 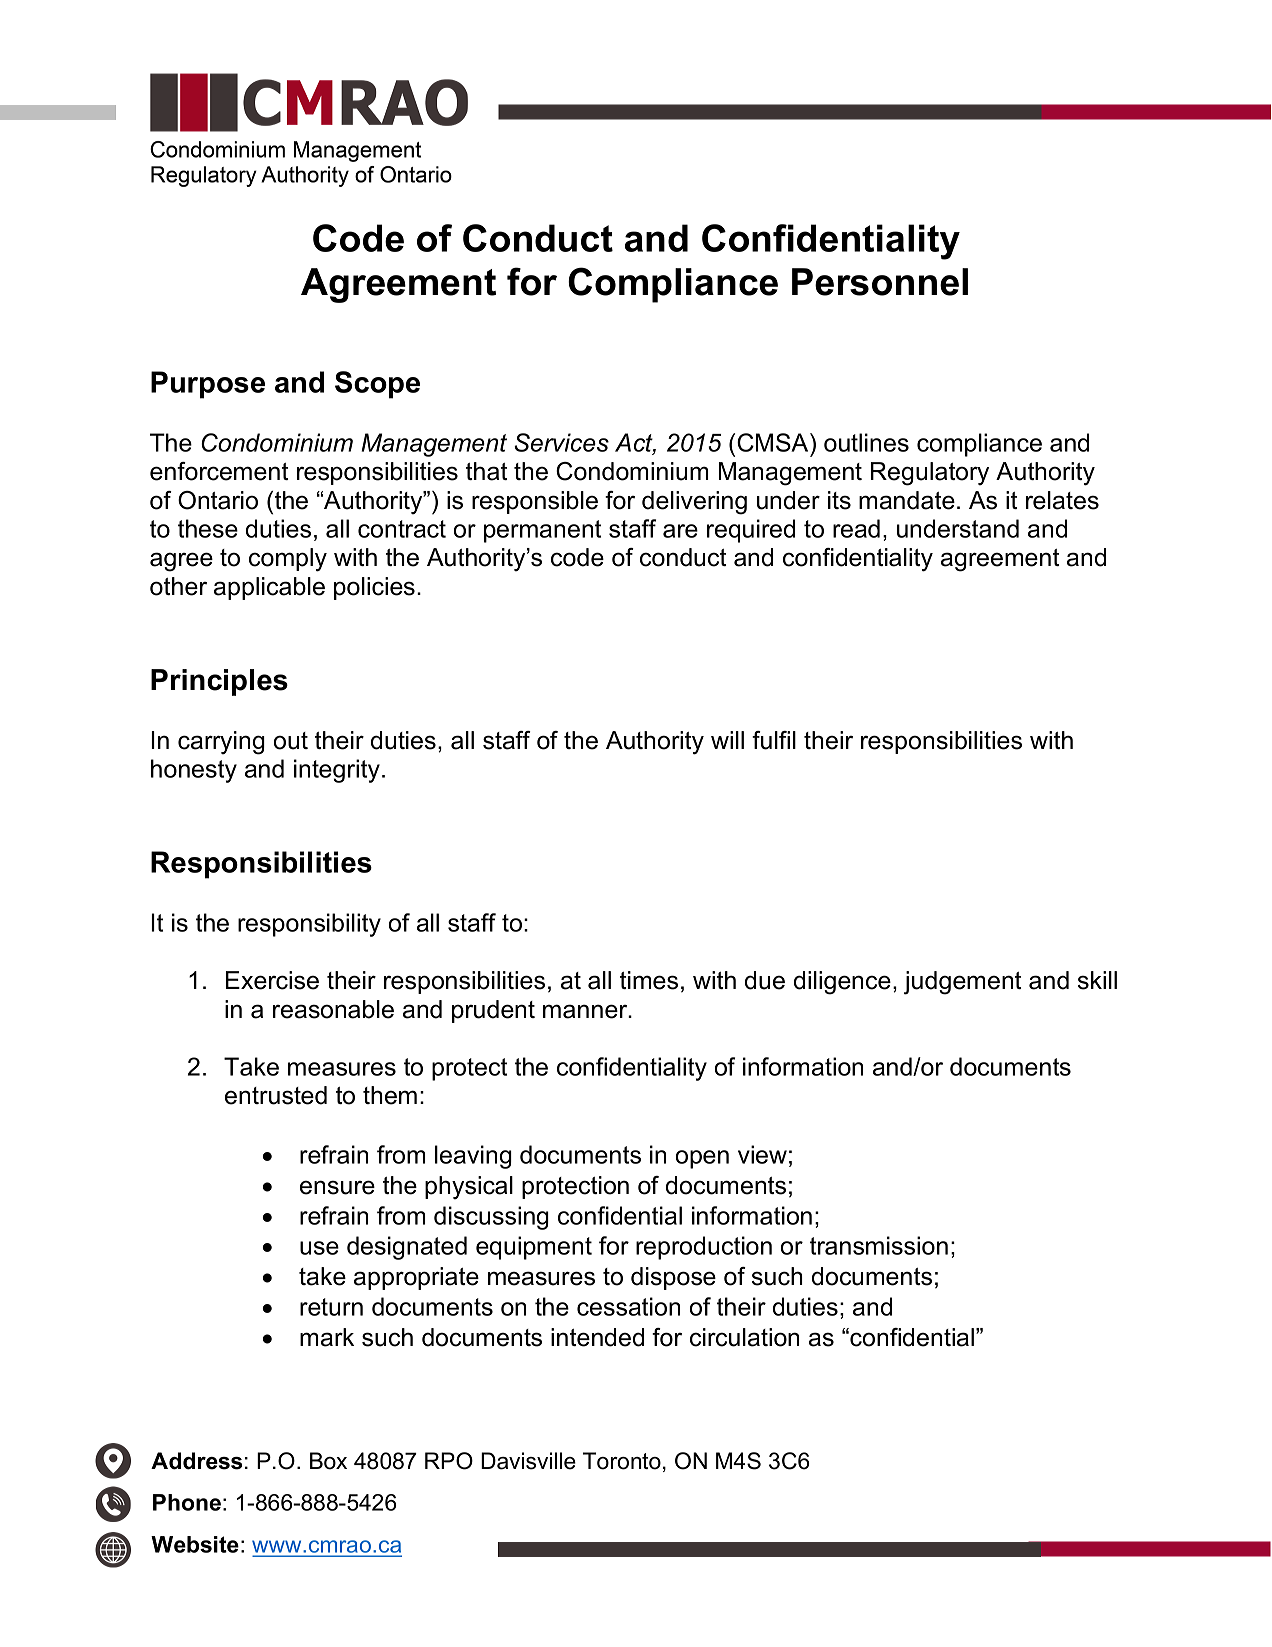 What do you see at coordinates (962, 983) in the document?
I see `judgement` at bounding box center [962, 983].
